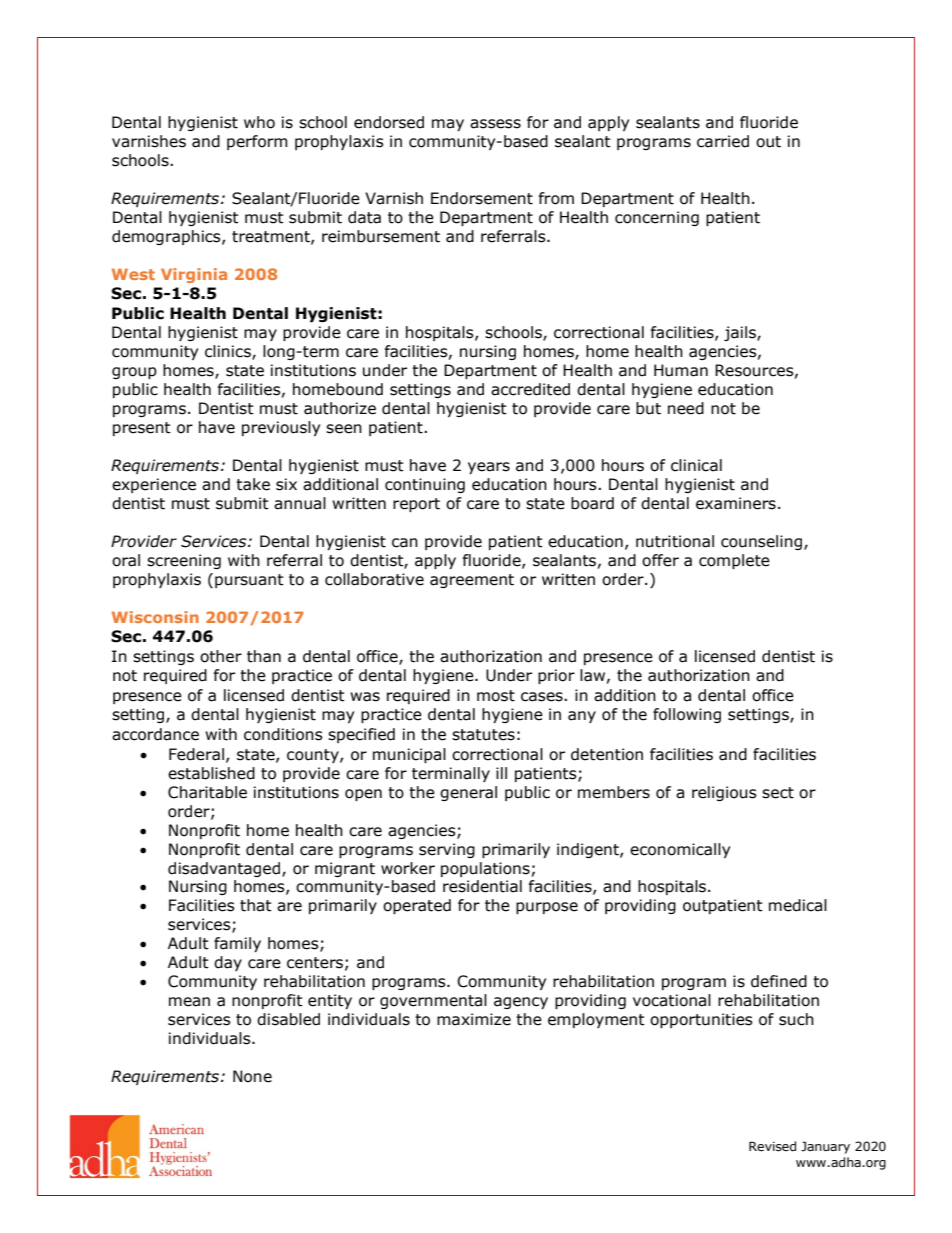 The height and width of the image is (1233, 952). What do you see at coordinates (221, 656) in the image?
I see `other` at bounding box center [221, 656].
